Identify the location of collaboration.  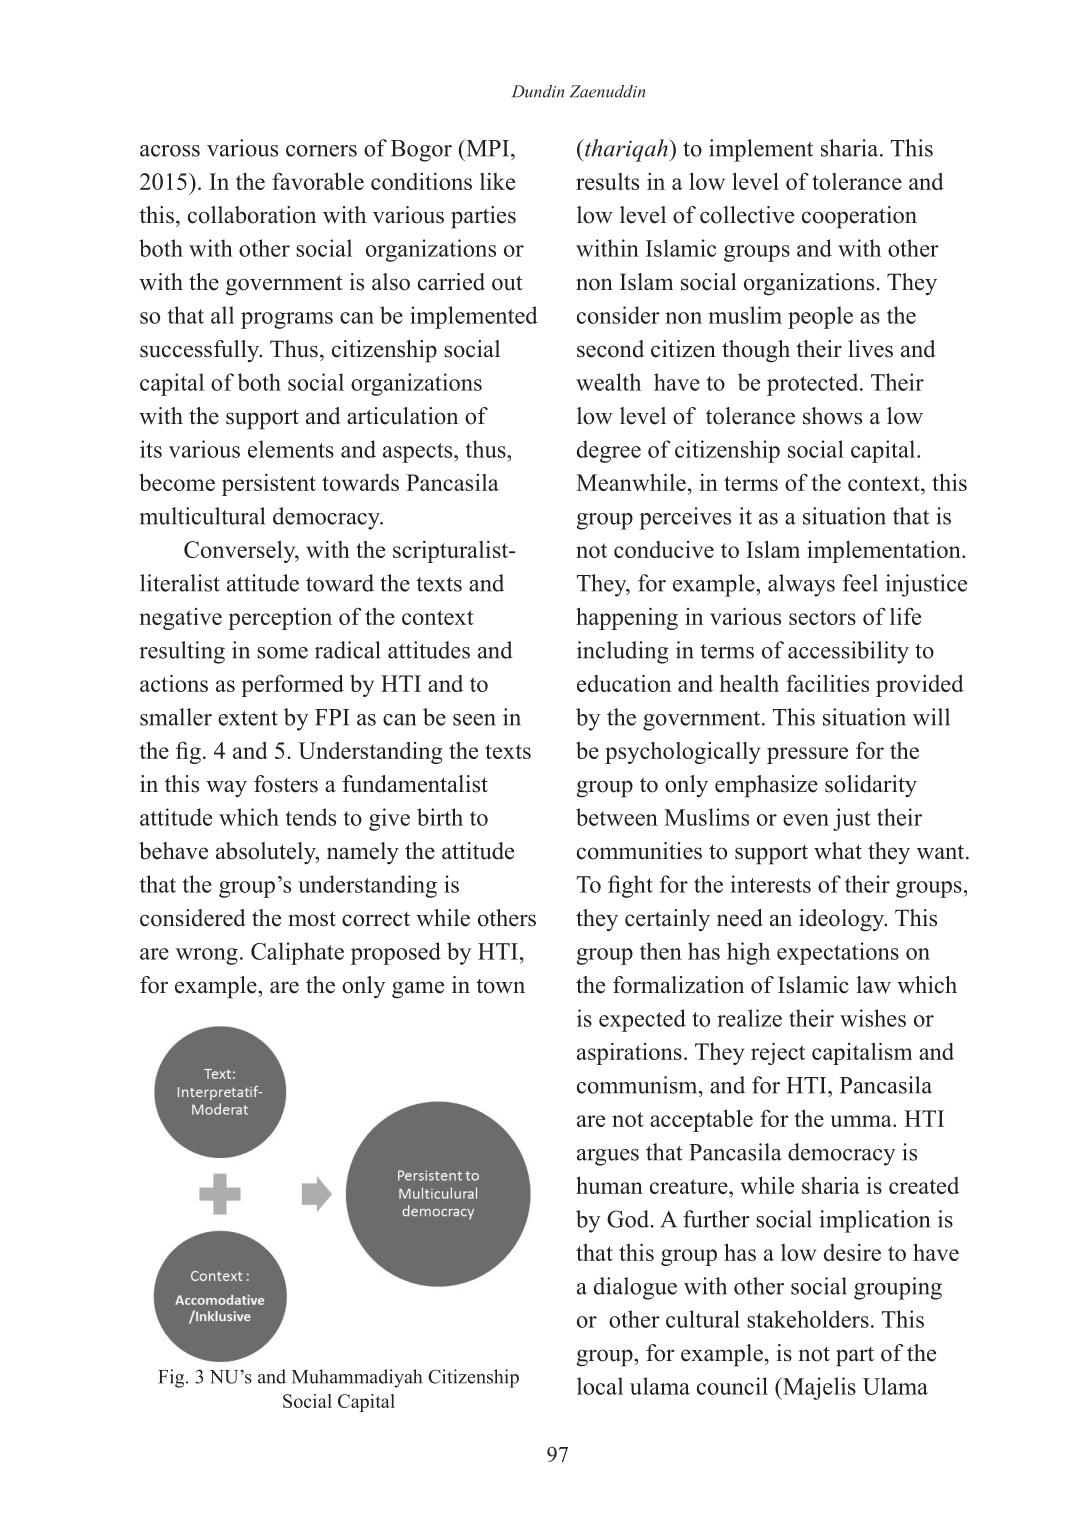
(252, 215).
